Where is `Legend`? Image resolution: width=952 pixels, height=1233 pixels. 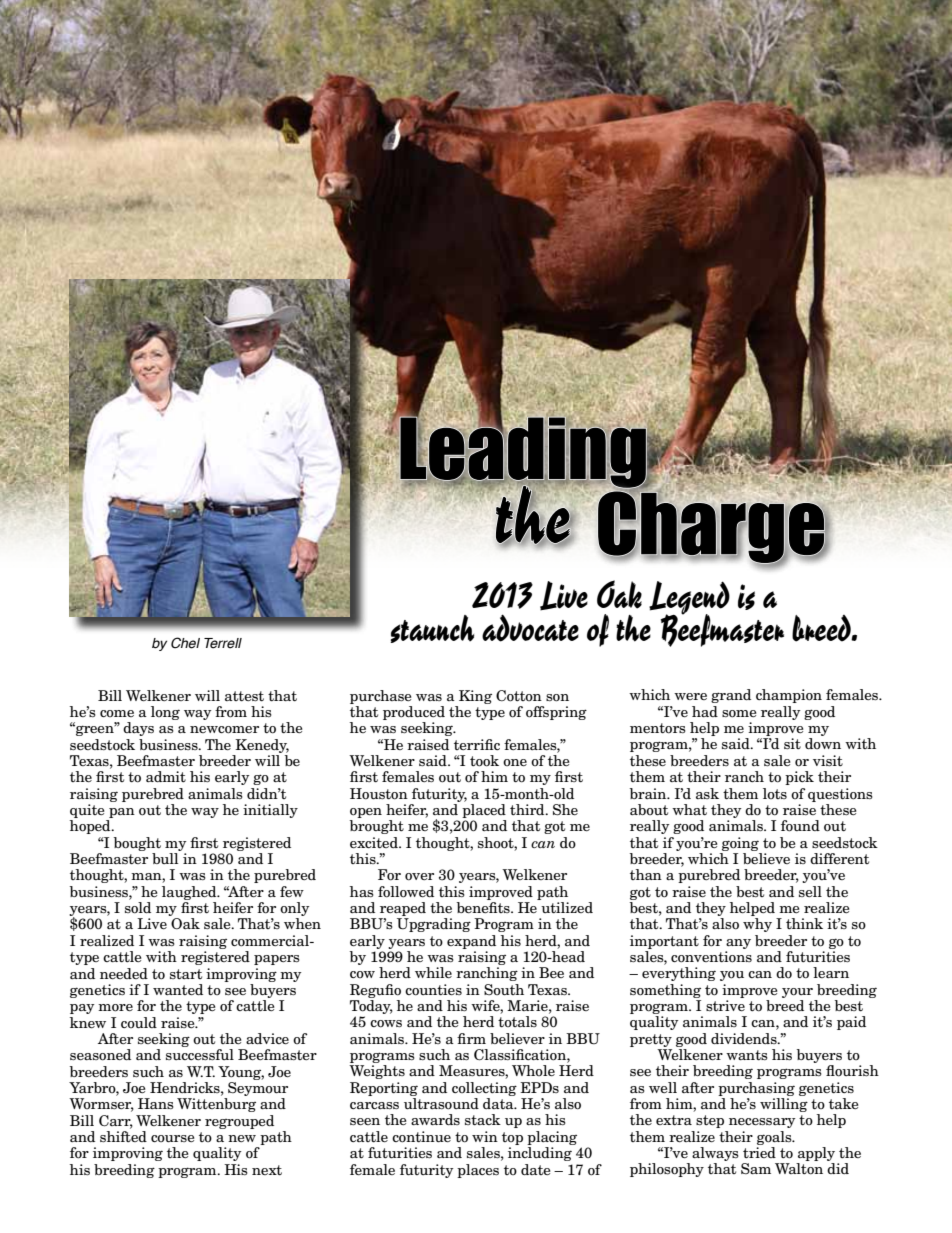
Legend is located at coordinates (689, 599).
